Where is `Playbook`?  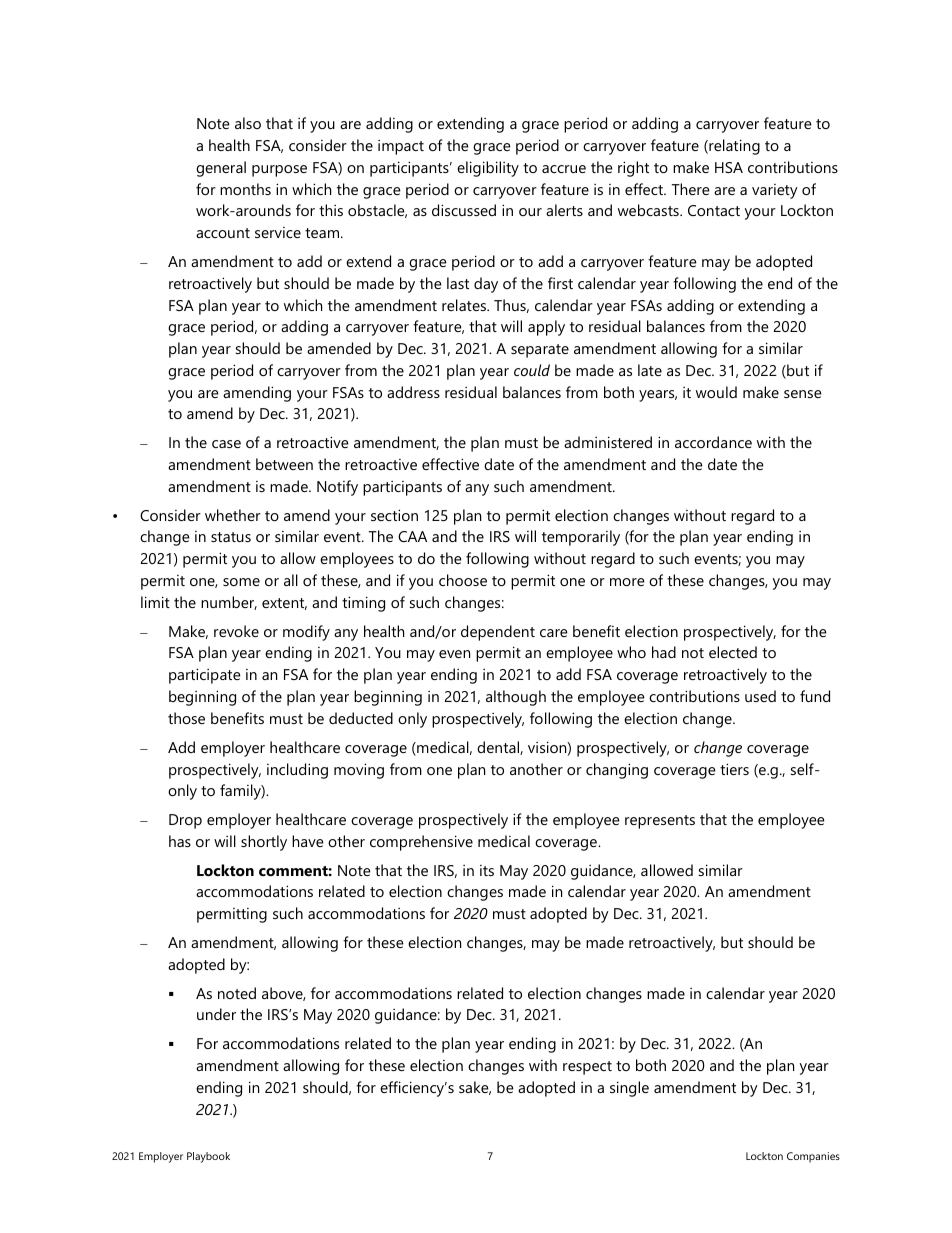 Playbook is located at coordinates (208, 1157).
